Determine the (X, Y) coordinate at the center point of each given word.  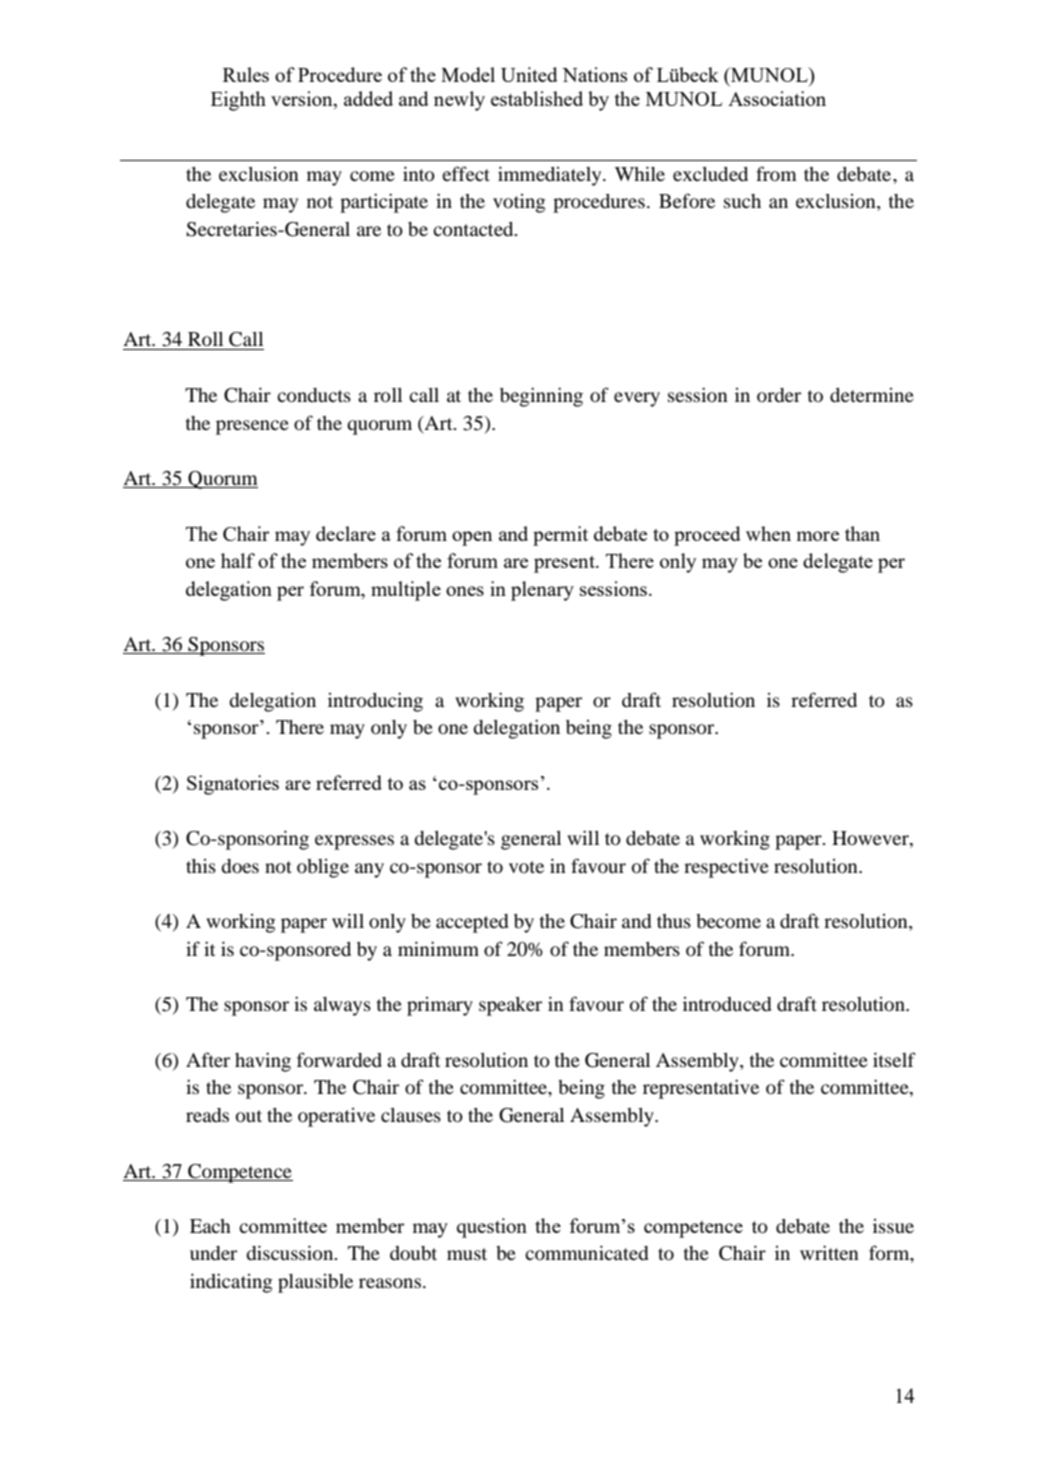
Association (777, 98)
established (537, 98)
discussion (291, 1253)
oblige (323, 868)
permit (560, 536)
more (817, 536)
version (303, 98)
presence (252, 427)
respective (726, 868)
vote (526, 867)
